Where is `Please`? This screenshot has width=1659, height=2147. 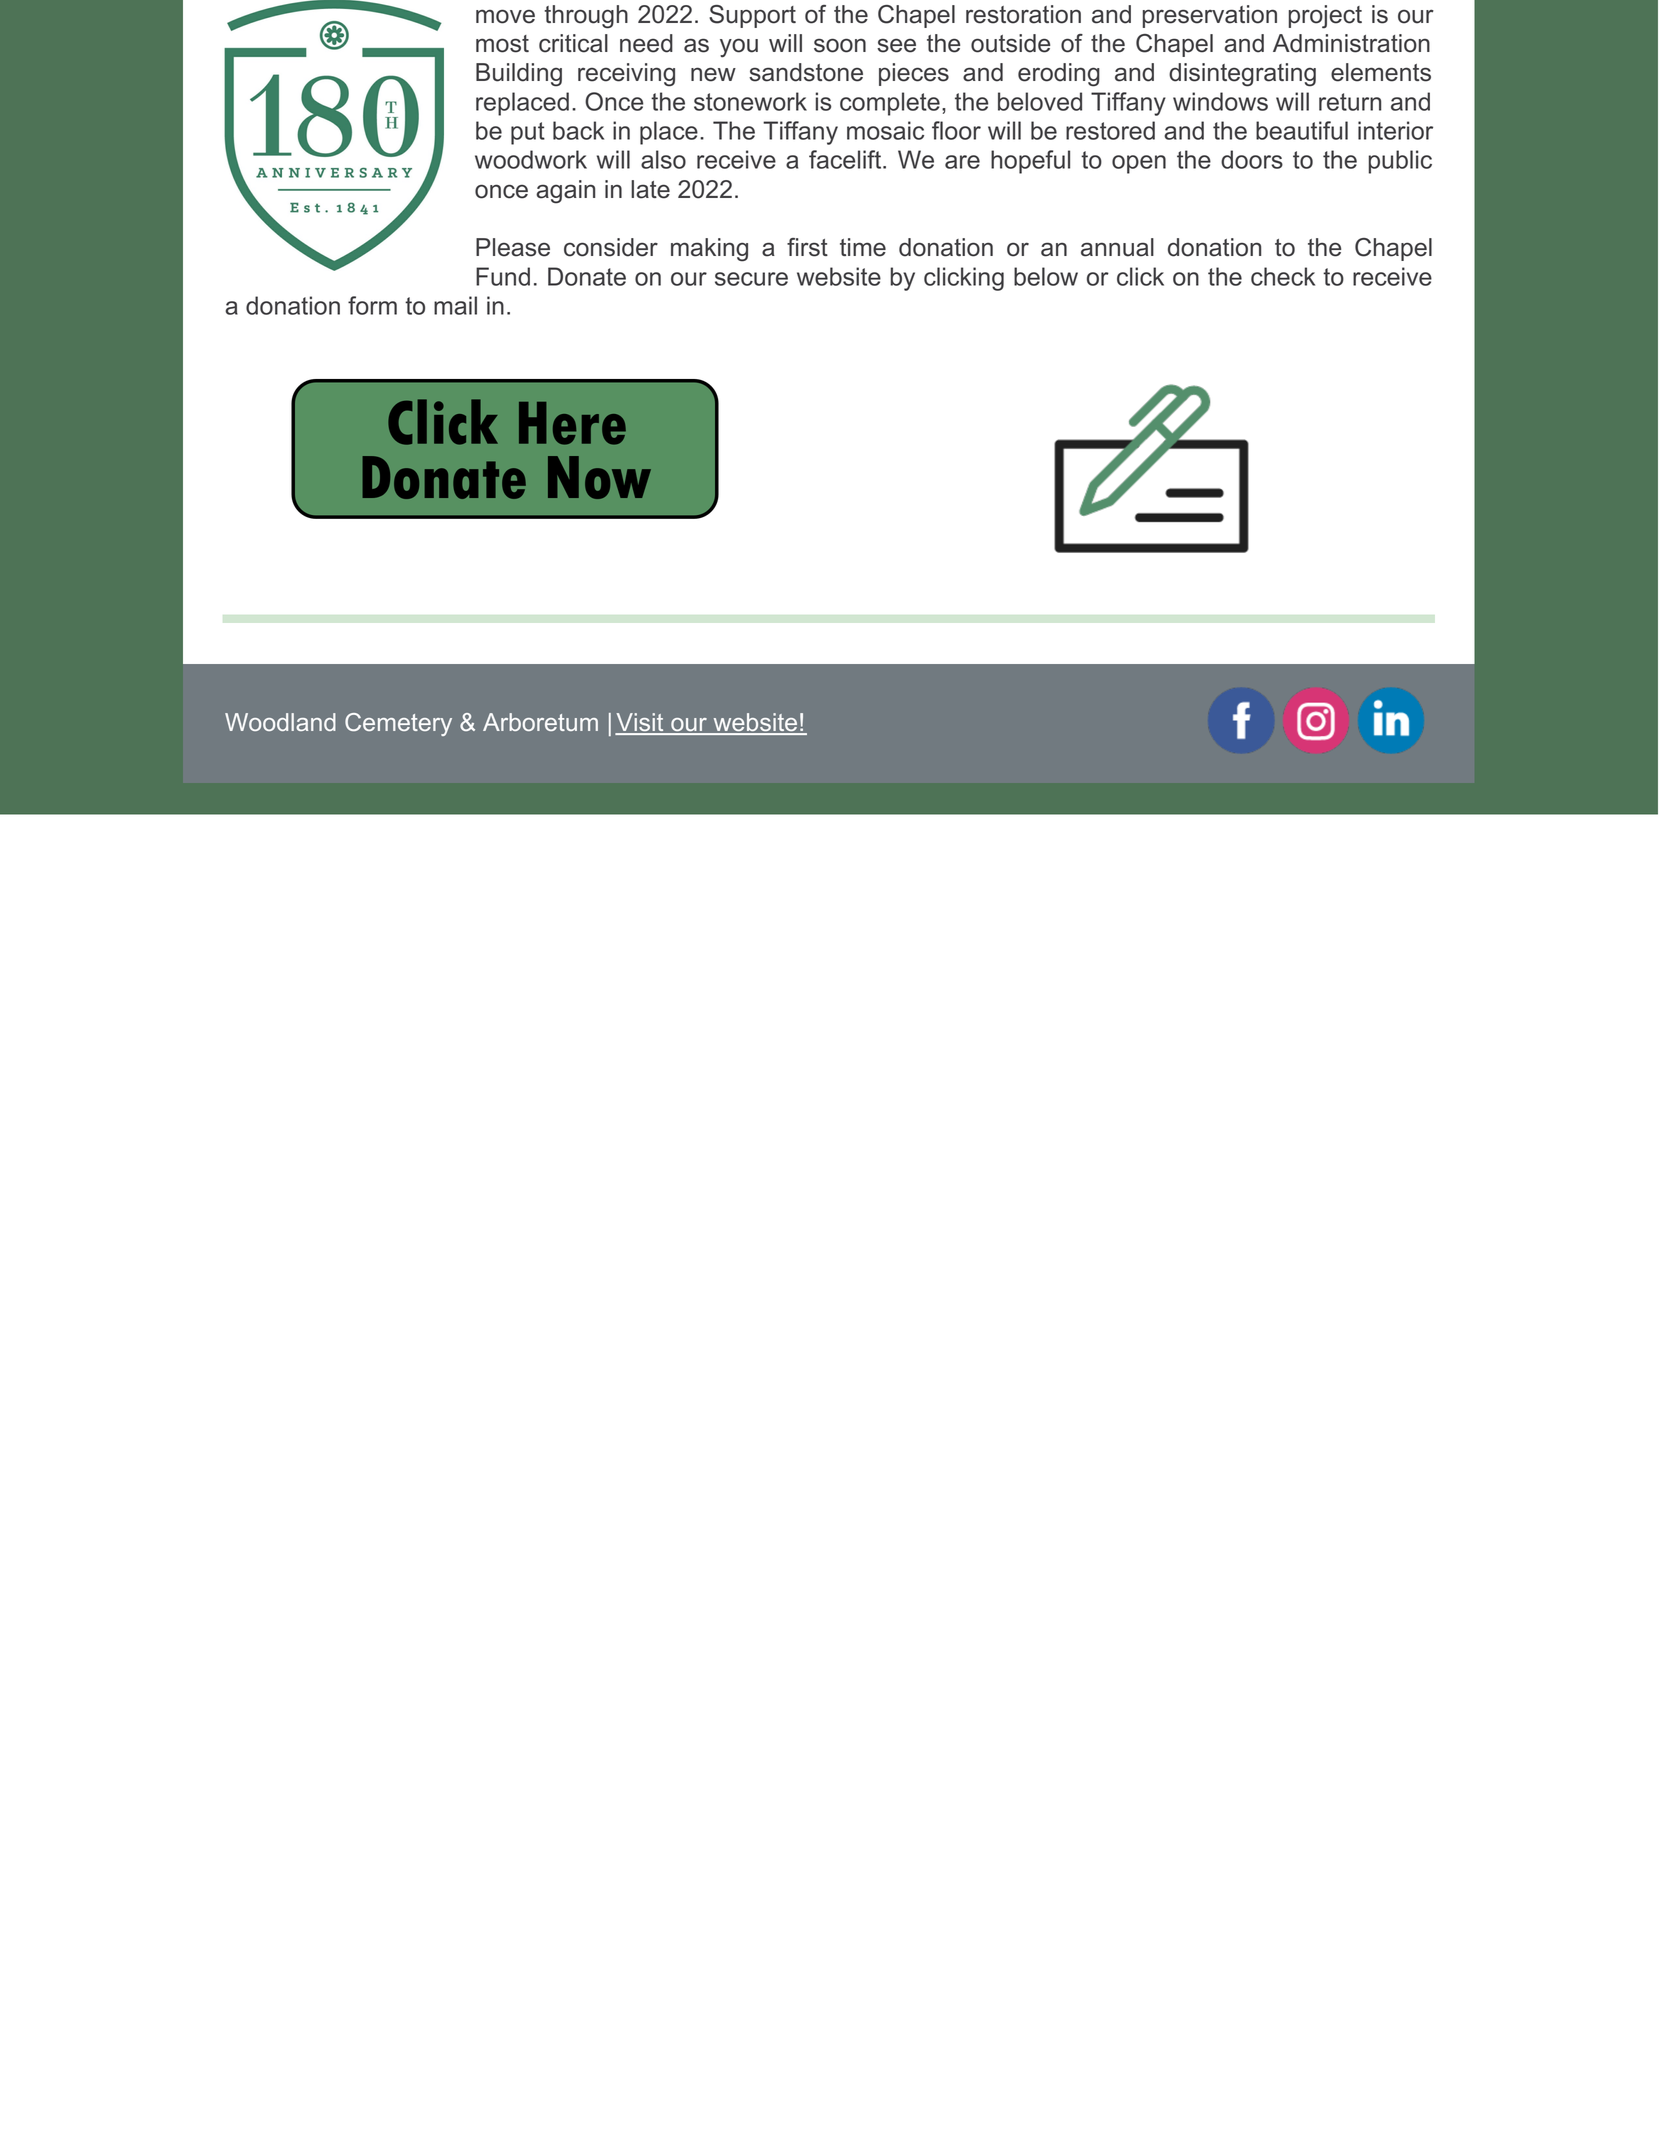
Please is located at coordinates (513, 247).
